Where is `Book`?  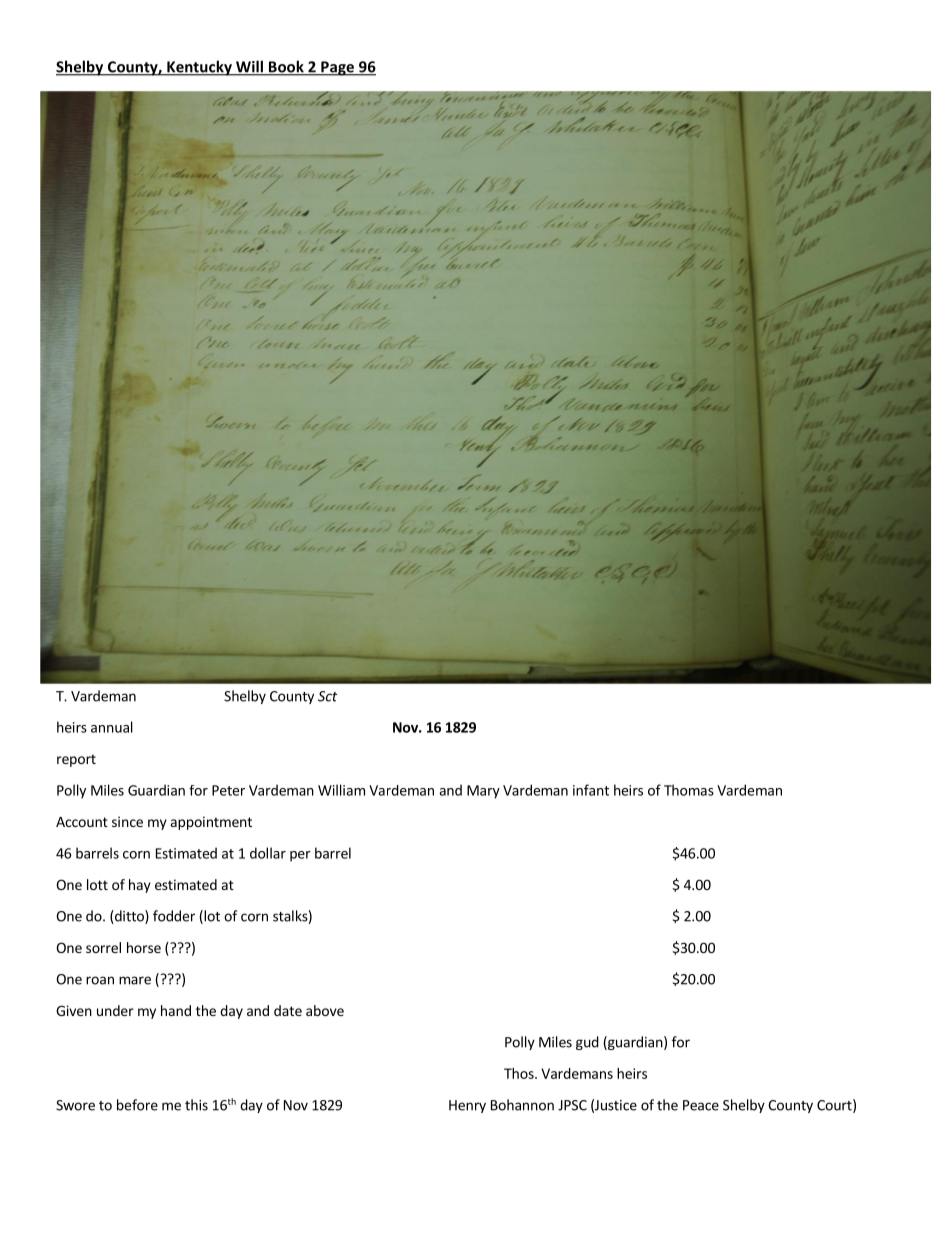 Book is located at coordinates (286, 67).
